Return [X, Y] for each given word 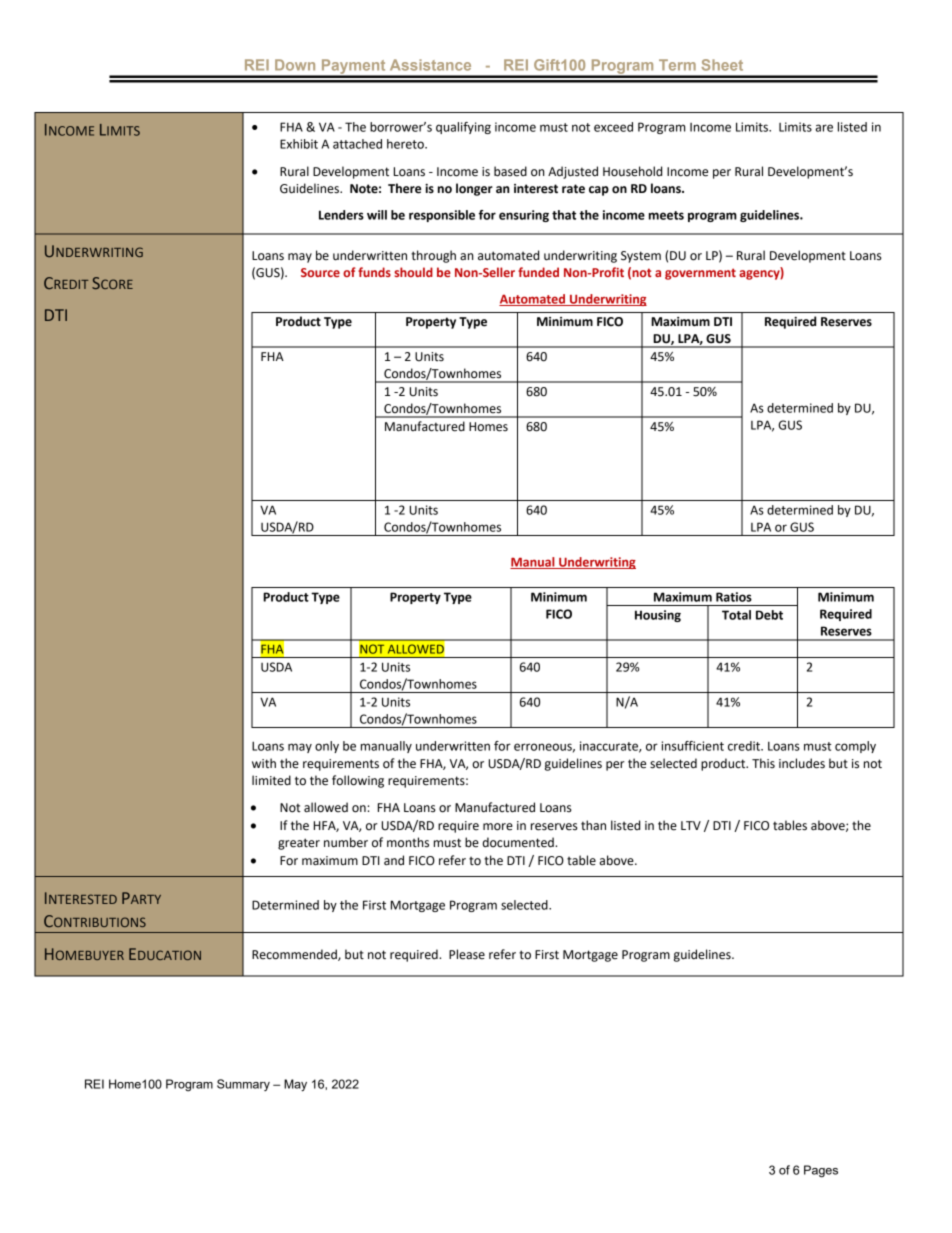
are [824, 128]
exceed [613, 127]
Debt [769, 615]
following [358, 781]
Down [295, 65]
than [593, 825]
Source [320, 272]
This [763, 763]
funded [538, 272]
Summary [243, 1085]
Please [467, 954]
